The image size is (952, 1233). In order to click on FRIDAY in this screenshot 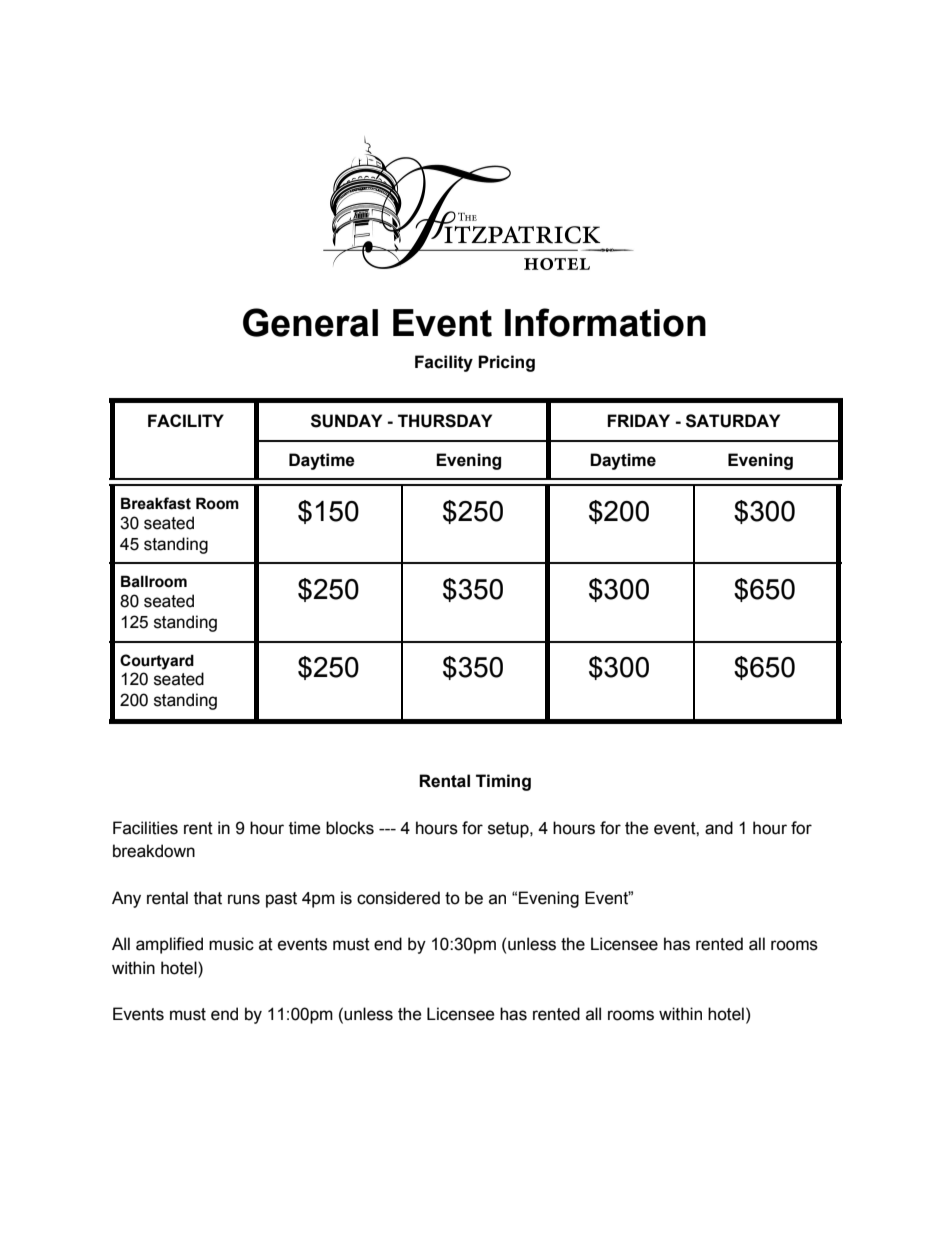, I will do `click(638, 420)`.
